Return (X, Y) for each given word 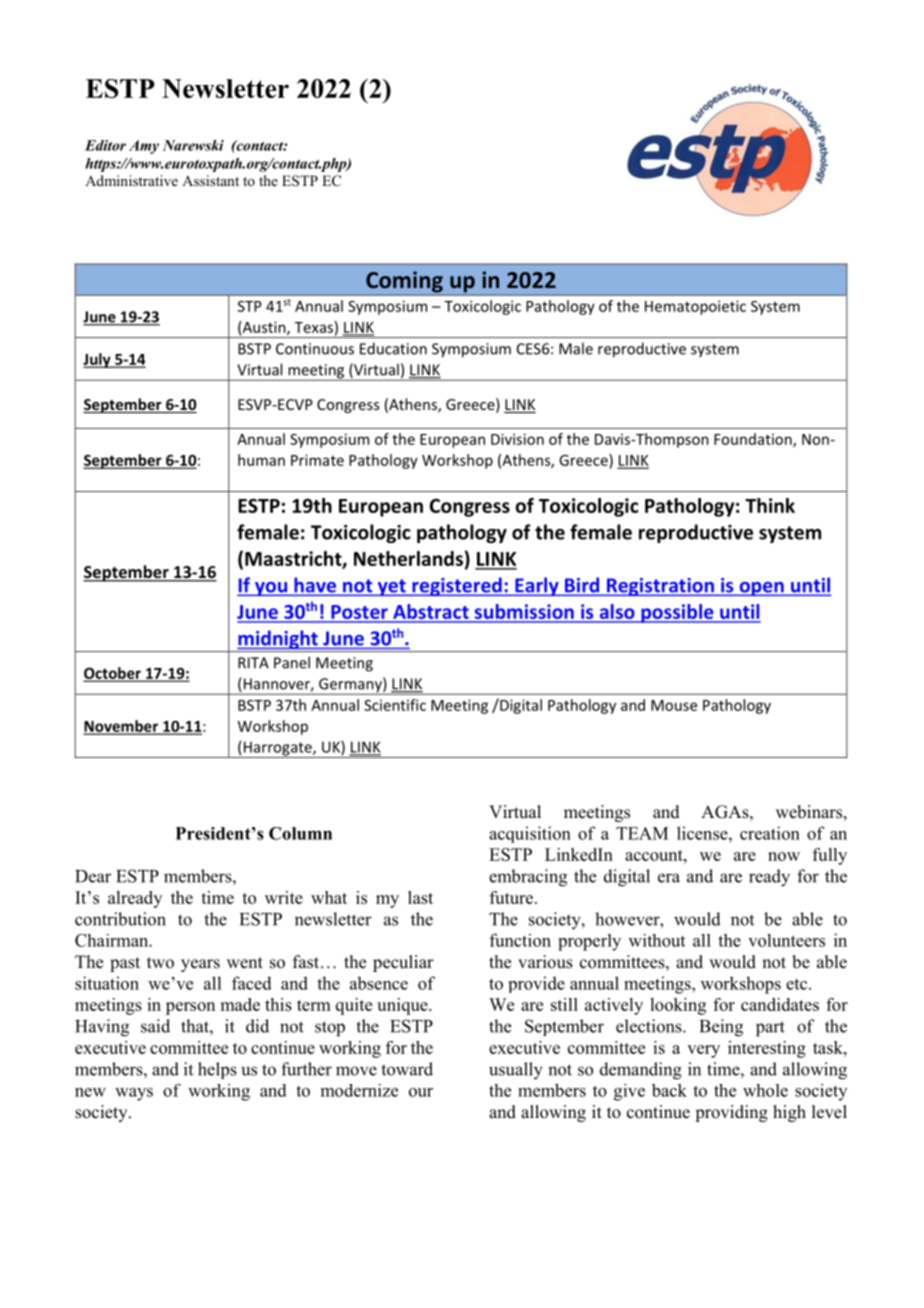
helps (217, 1070)
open (761, 589)
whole (765, 1090)
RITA (253, 663)
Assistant (210, 180)
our (421, 1092)
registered (457, 586)
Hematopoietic (695, 307)
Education (393, 348)
